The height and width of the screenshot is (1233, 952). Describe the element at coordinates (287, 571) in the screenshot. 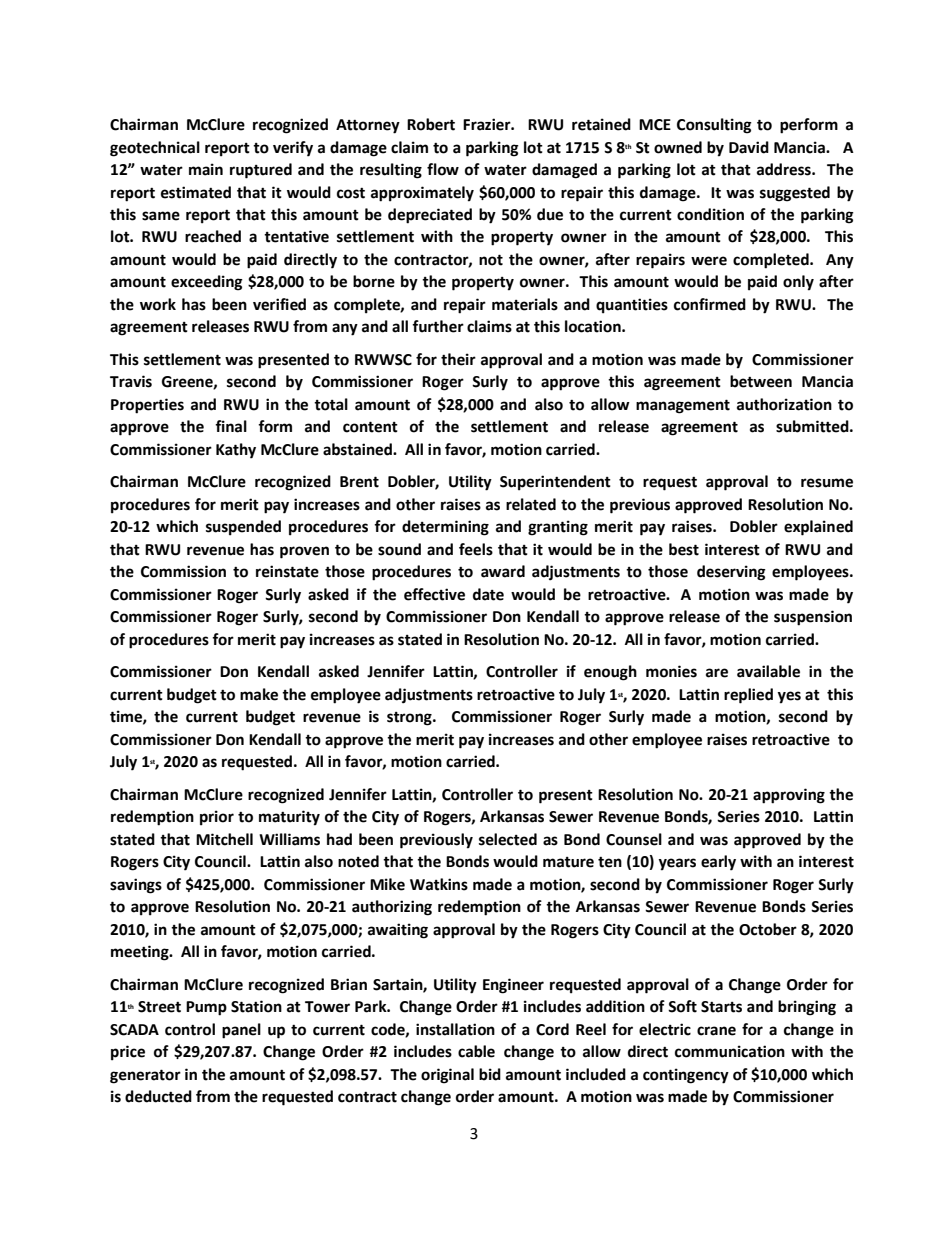

I see `reinstate` at that location.
